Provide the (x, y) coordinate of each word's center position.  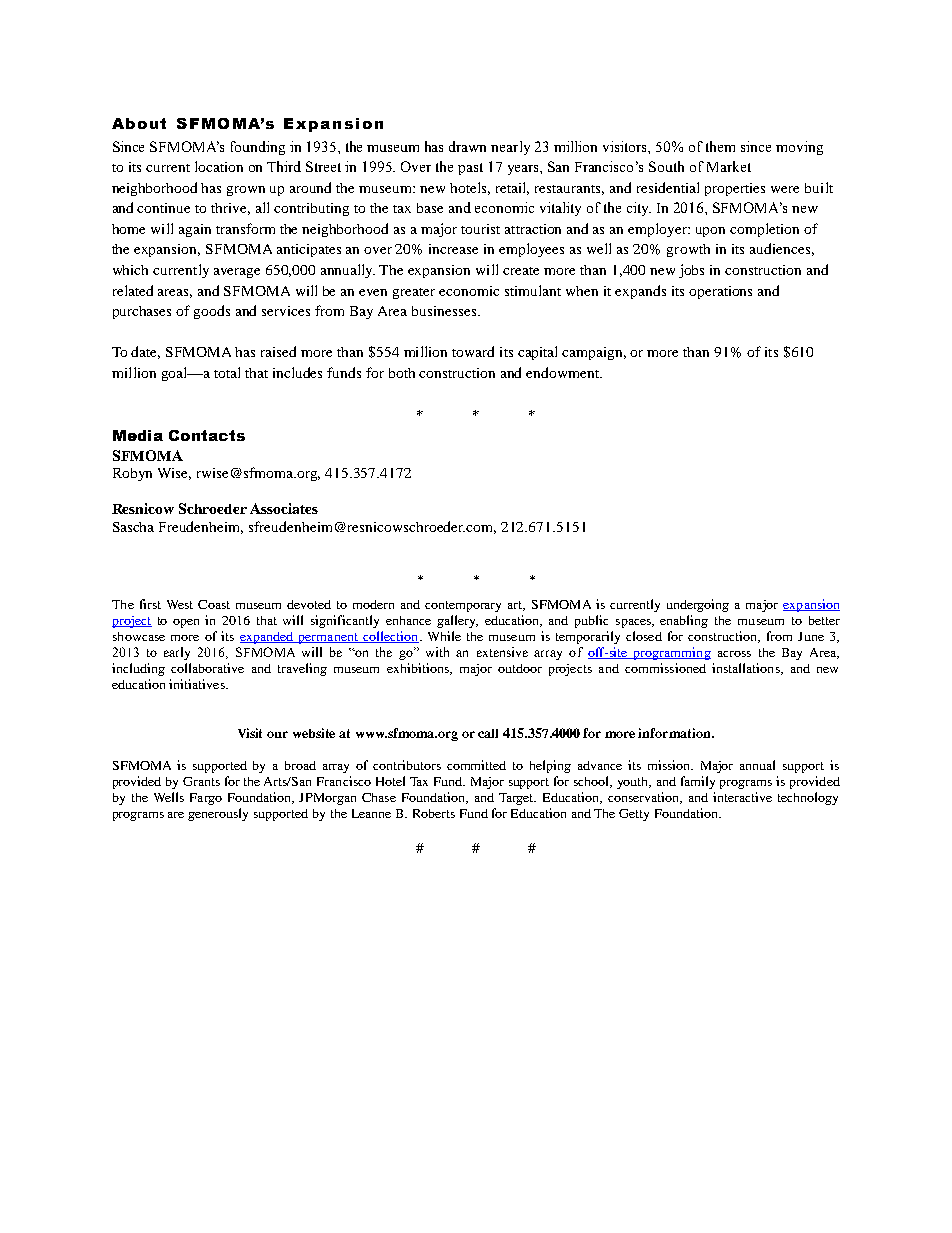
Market (729, 166)
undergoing (698, 605)
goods (212, 312)
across (734, 654)
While (444, 636)
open (186, 623)
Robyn (132, 474)
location (219, 166)
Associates (284, 508)
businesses (445, 311)
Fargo (206, 799)
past (470, 169)
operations (720, 292)
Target (517, 799)
